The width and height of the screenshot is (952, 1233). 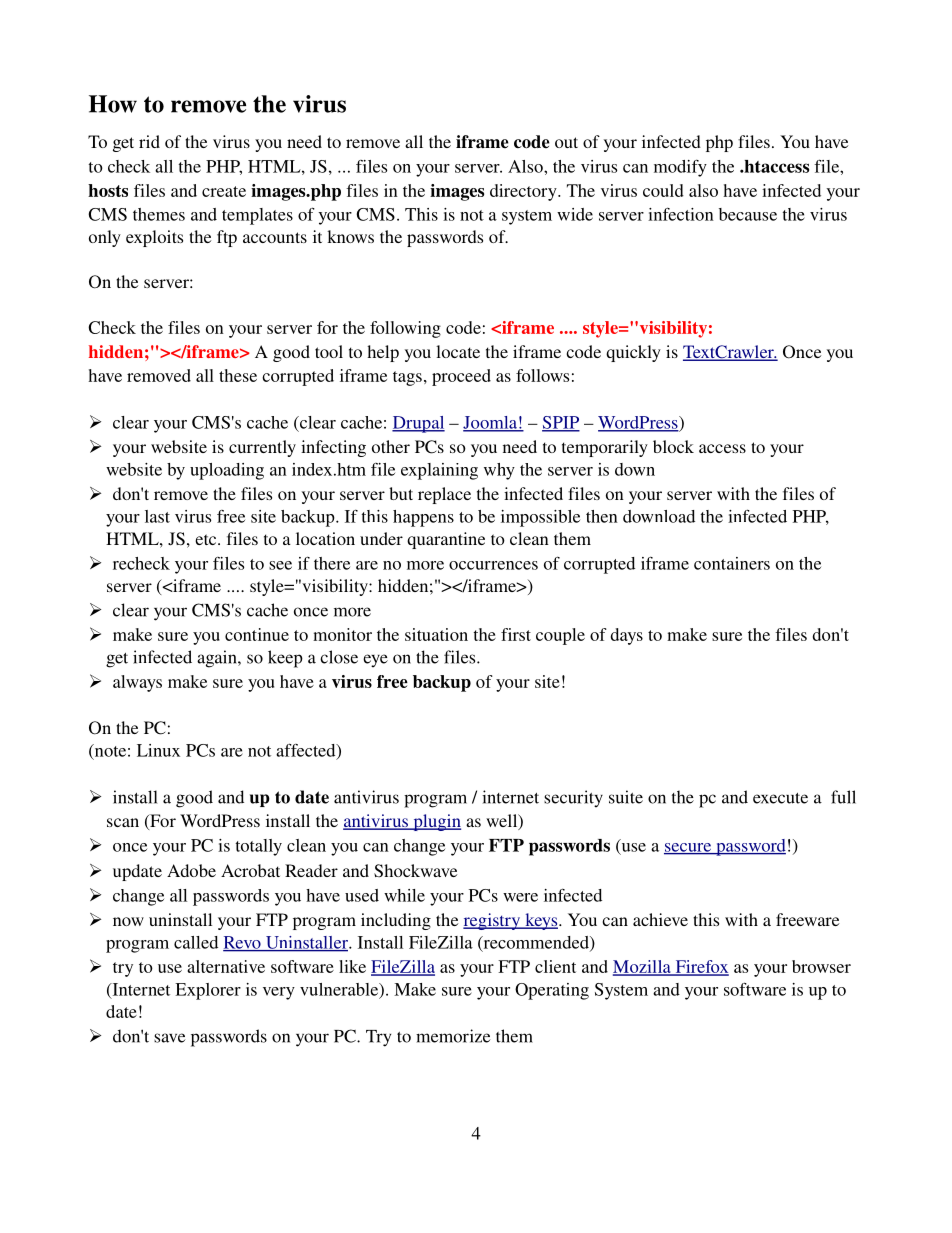 What do you see at coordinates (566, 142) in the screenshot?
I see `out` at bounding box center [566, 142].
